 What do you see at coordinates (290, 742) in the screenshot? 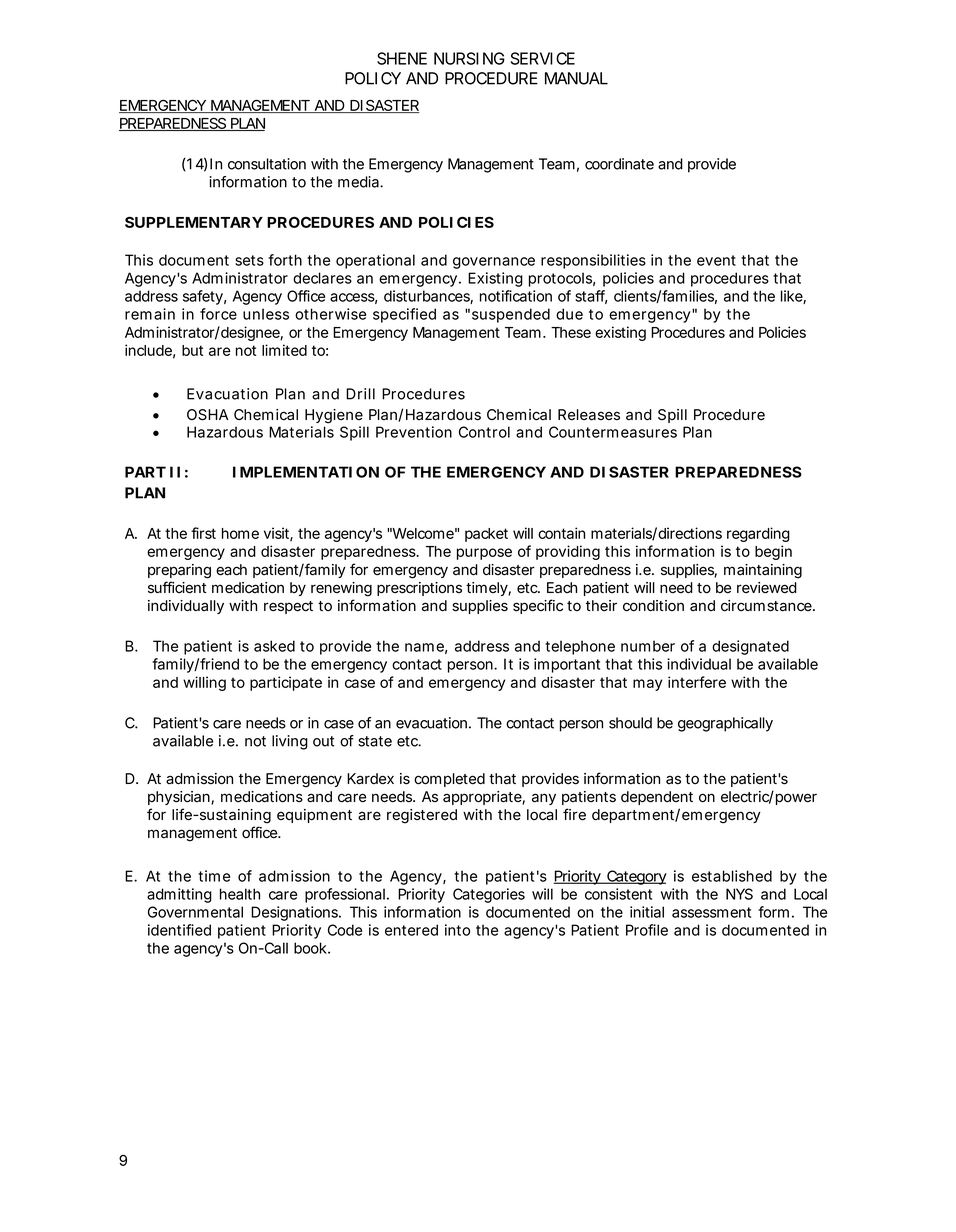
I see `living` at bounding box center [290, 742].
